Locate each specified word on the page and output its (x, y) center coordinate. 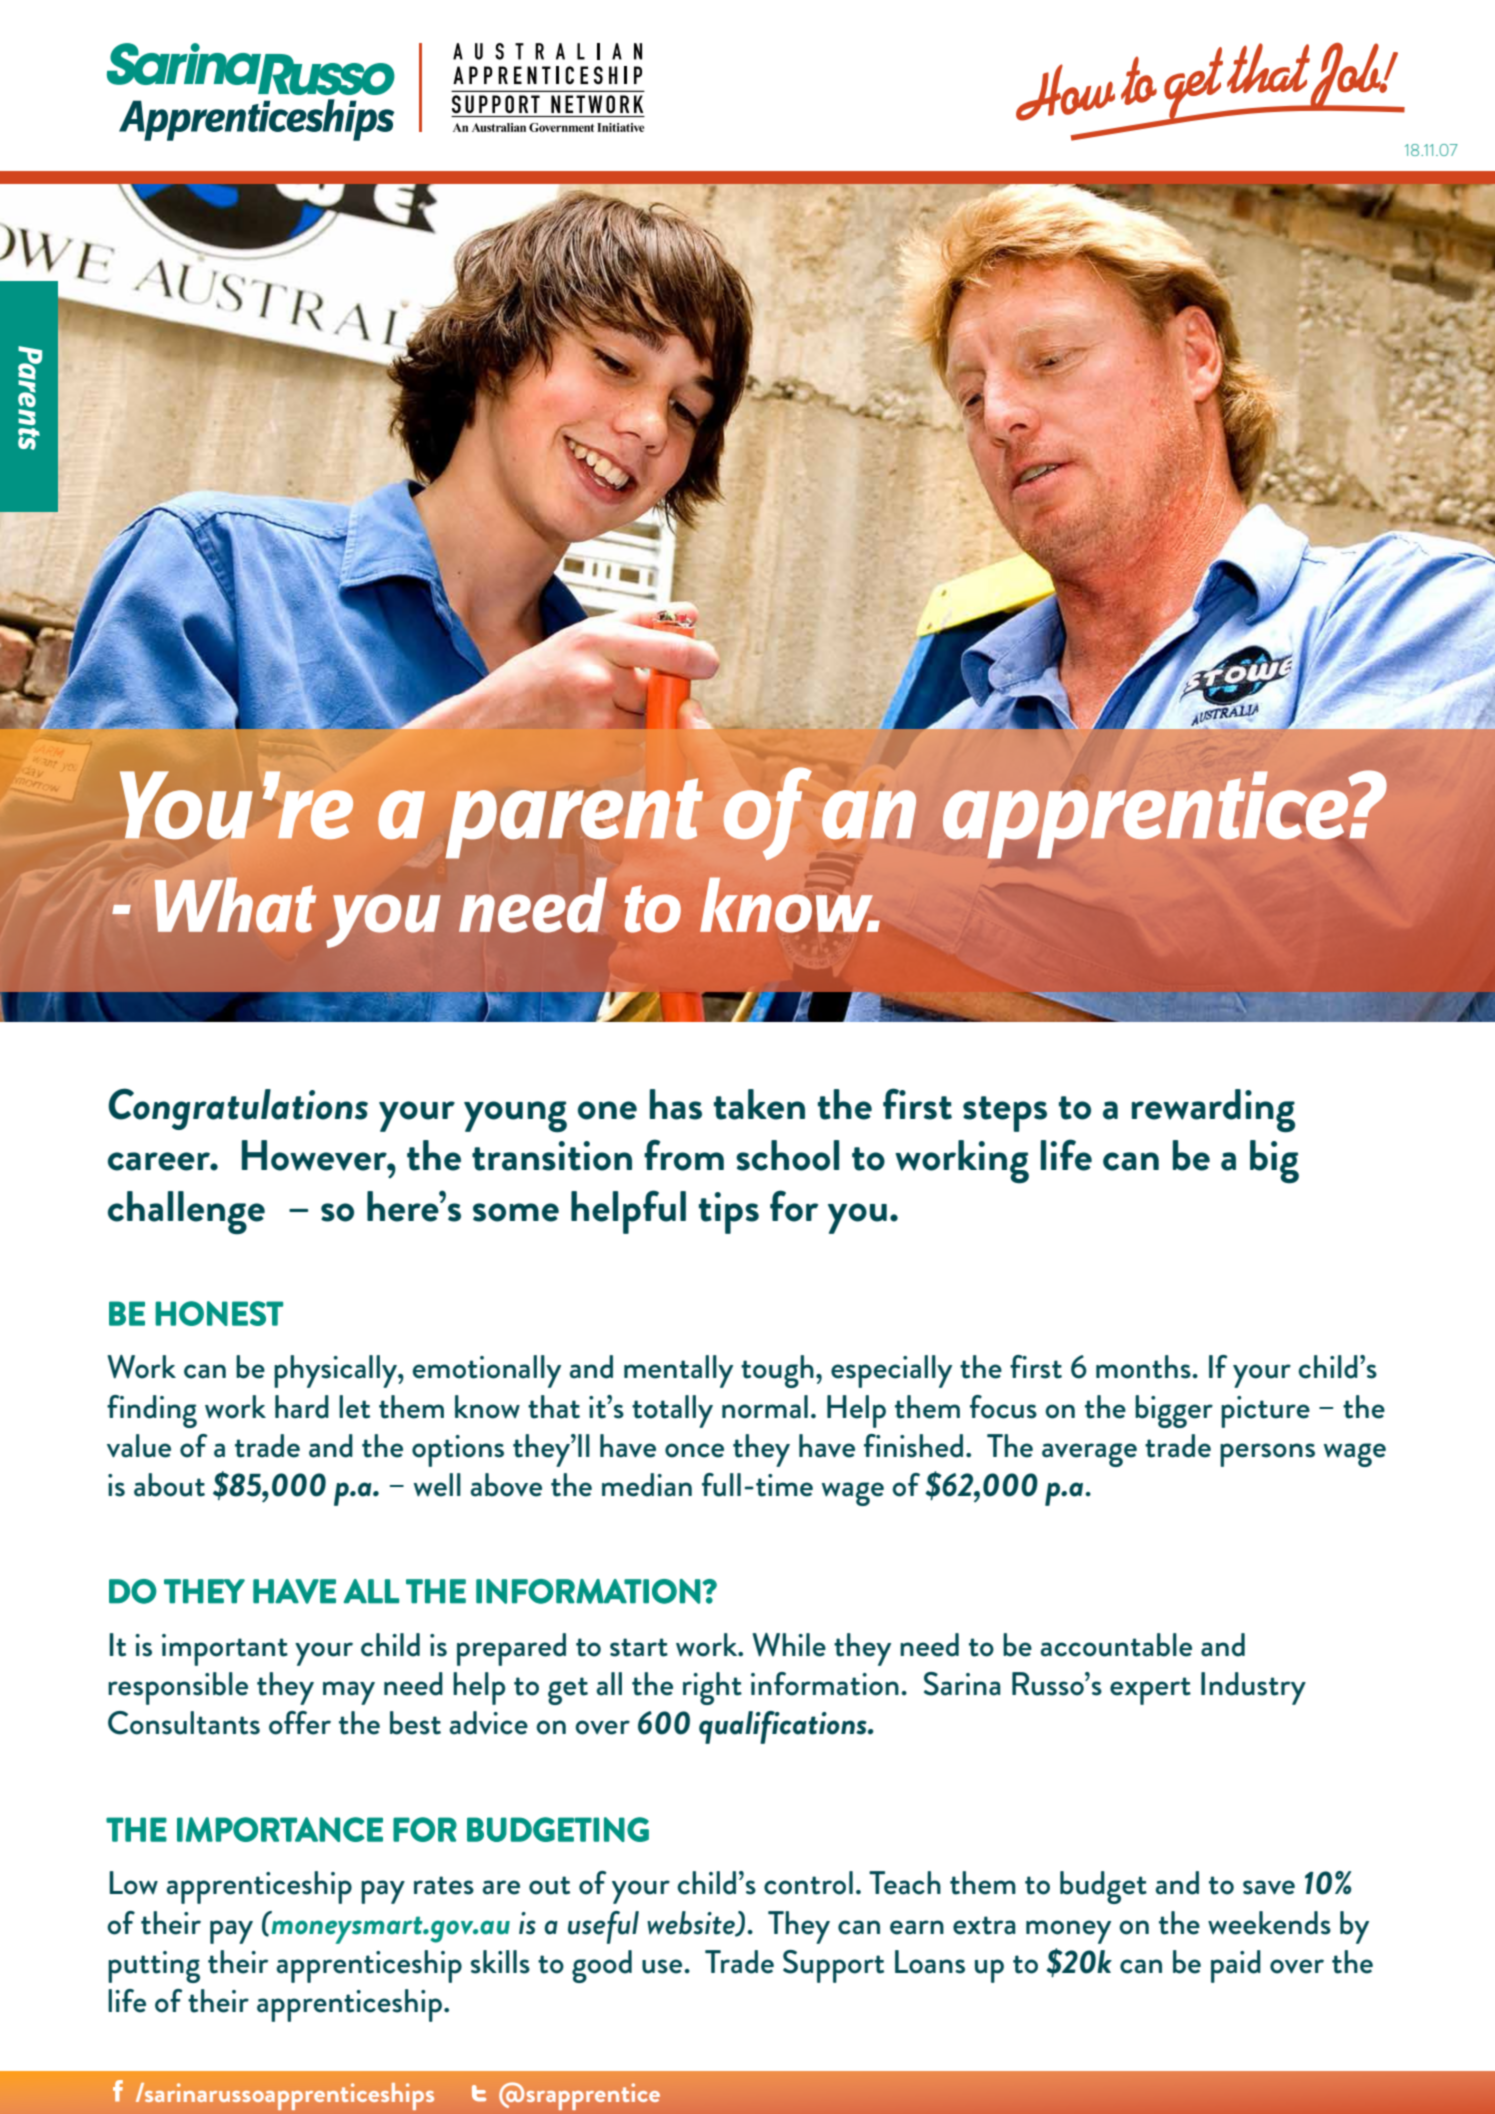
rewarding (1213, 1111)
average (1089, 1455)
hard (302, 1407)
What (235, 905)
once (694, 1450)
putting (154, 1967)
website (692, 1923)
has (676, 1104)
